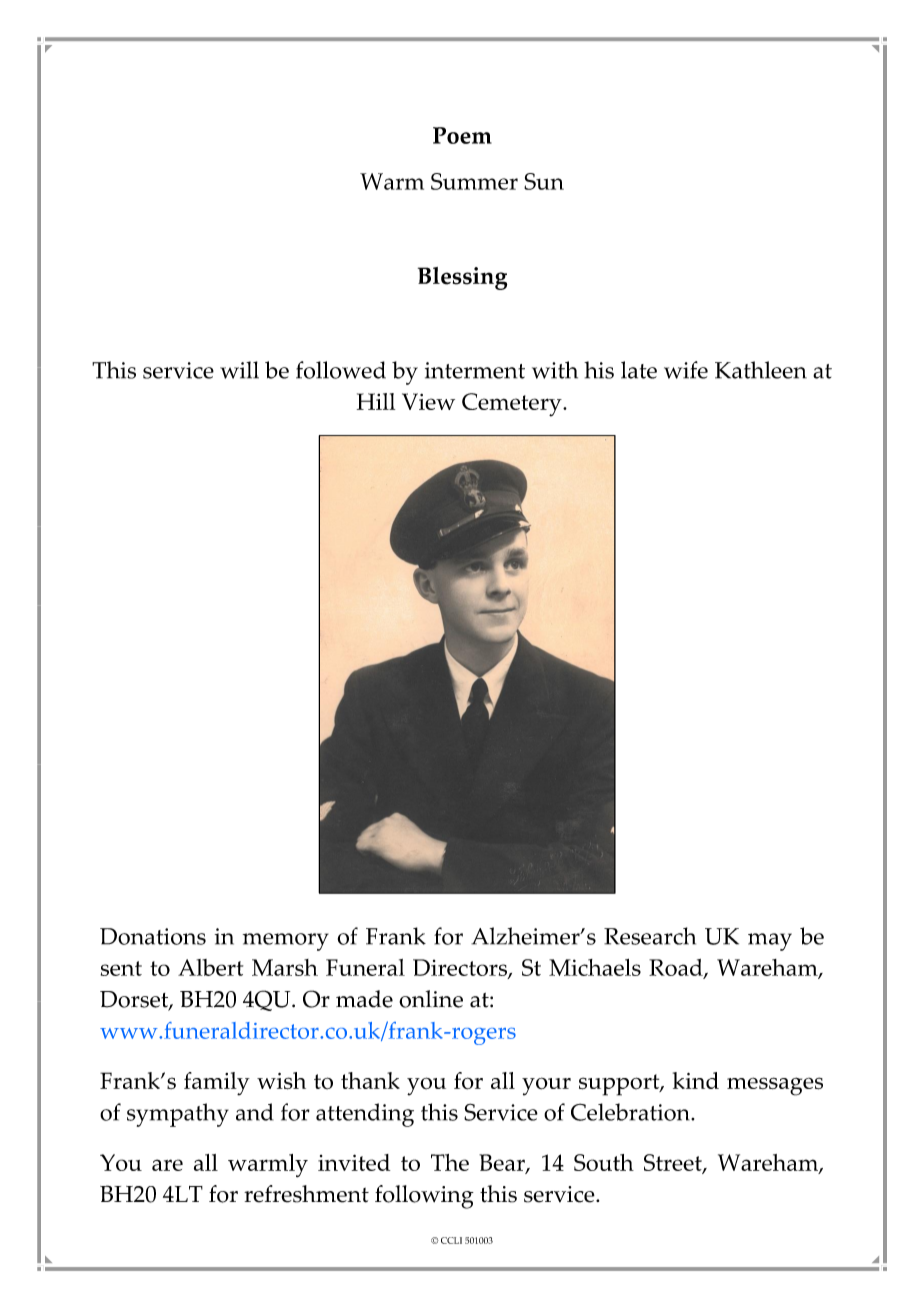 The image size is (924, 1308). I want to click on The, so click(450, 1162).
